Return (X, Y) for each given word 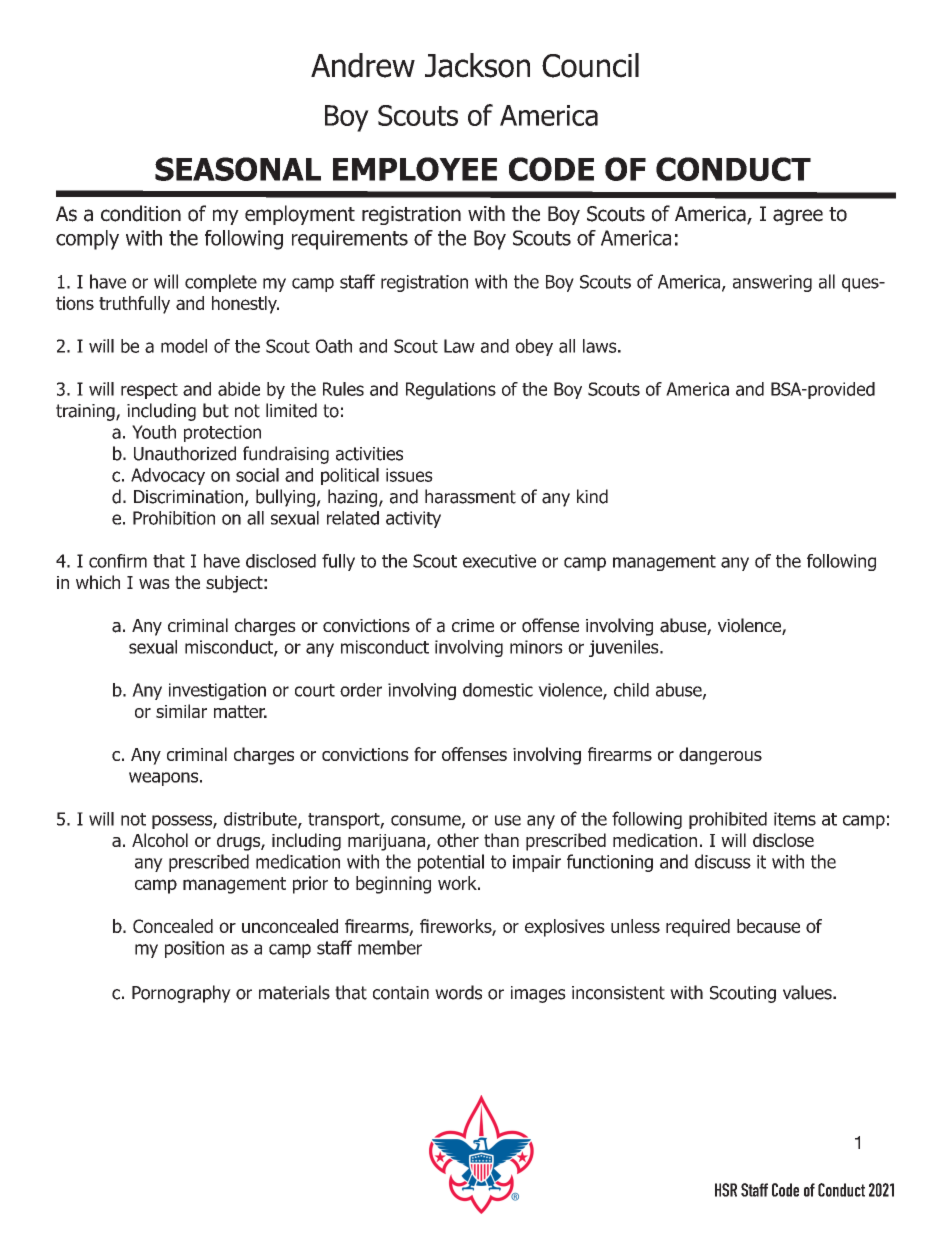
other (458, 840)
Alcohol (160, 840)
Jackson (477, 65)
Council (590, 65)
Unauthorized (185, 453)
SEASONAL (238, 169)
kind (592, 496)
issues (409, 475)
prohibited (728, 820)
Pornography (181, 994)
